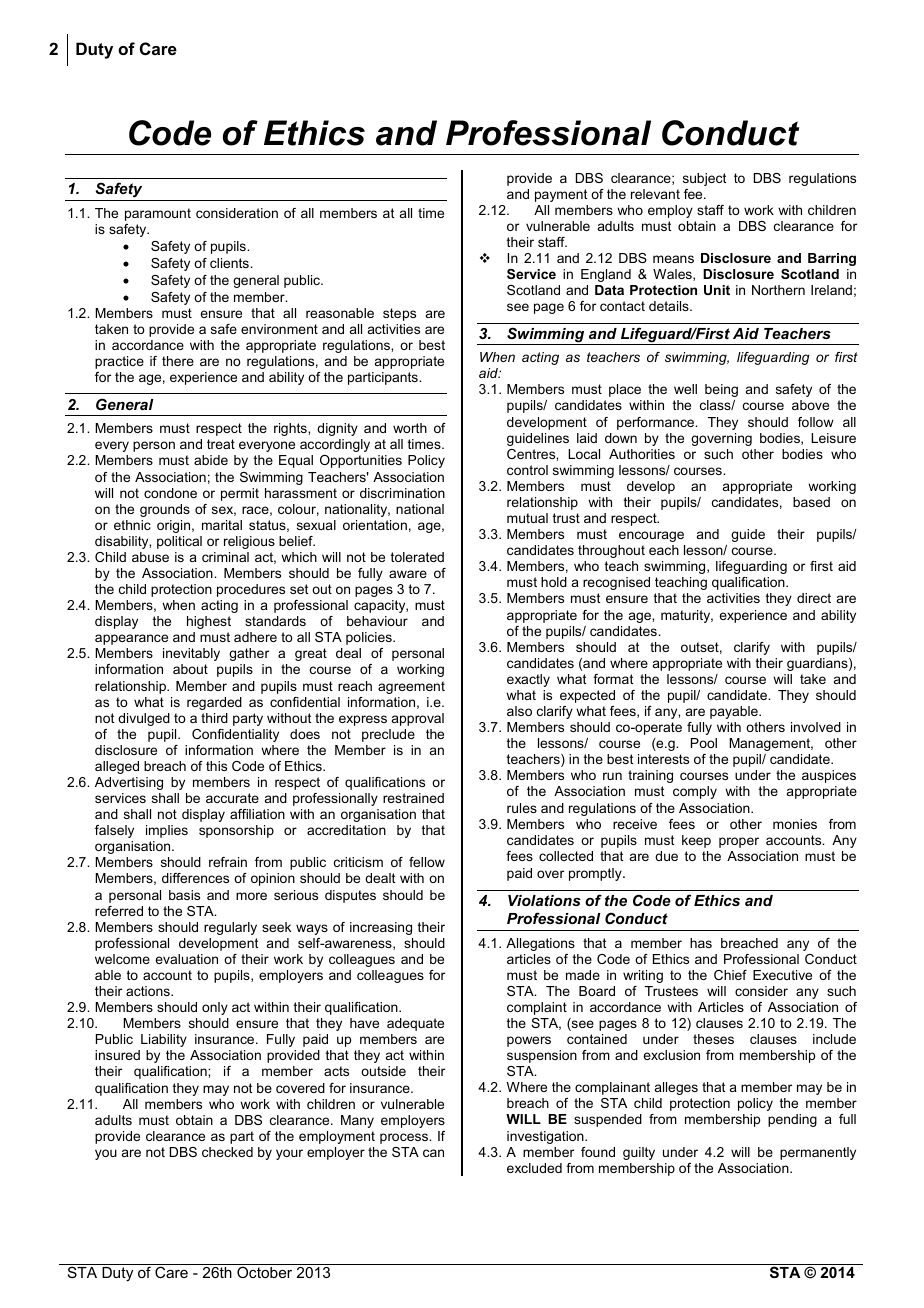  What do you see at coordinates (264, 1272) in the screenshot?
I see `October` at bounding box center [264, 1272].
